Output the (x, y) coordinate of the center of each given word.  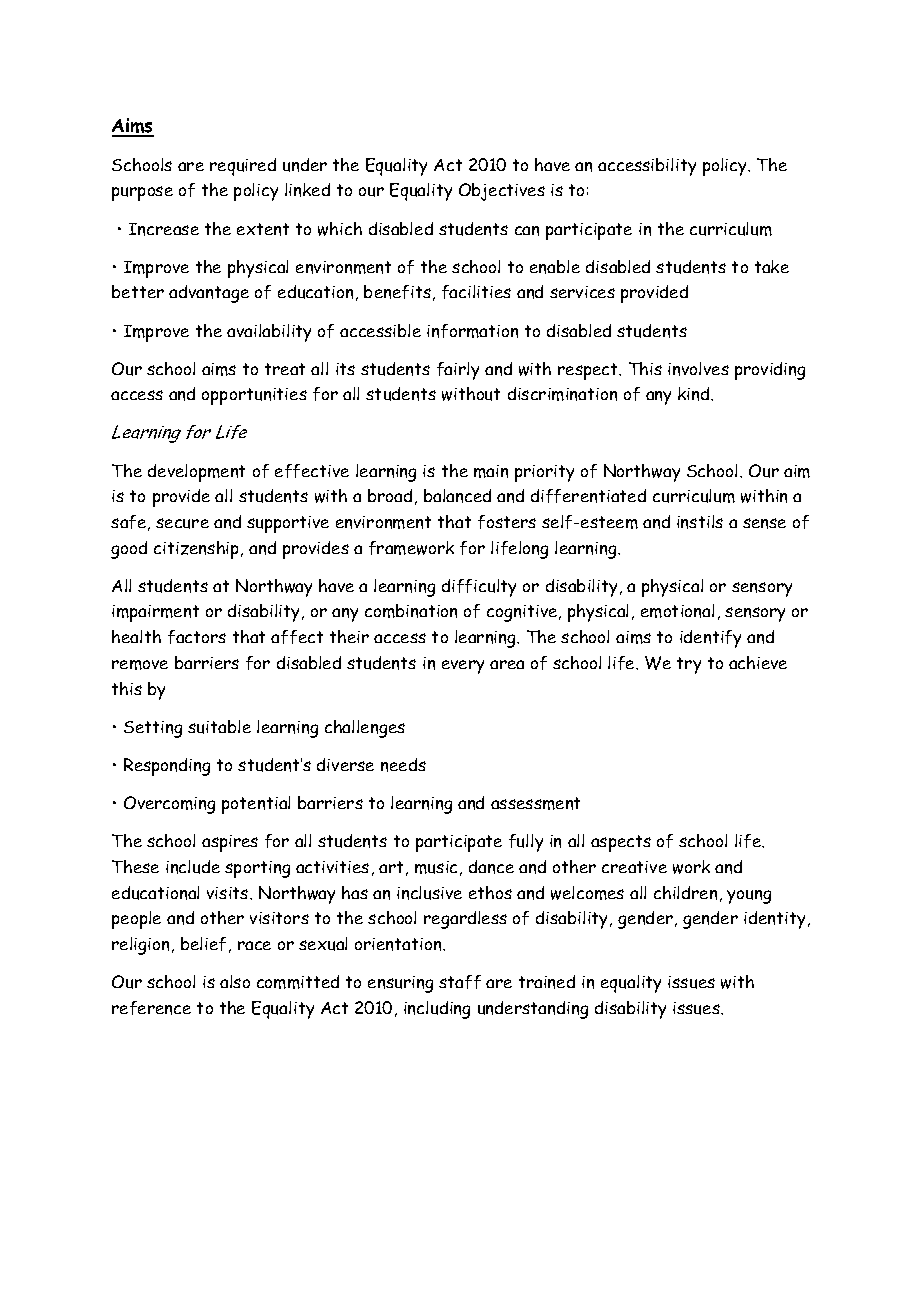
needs (403, 765)
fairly (458, 371)
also (235, 981)
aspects (621, 843)
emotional (677, 611)
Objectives (502, 192)
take (772, 266)
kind (695, 394)
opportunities (254, 396)
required (243, 167)
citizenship (196, 550)
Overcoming (169, 805)
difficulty (479, 588)
